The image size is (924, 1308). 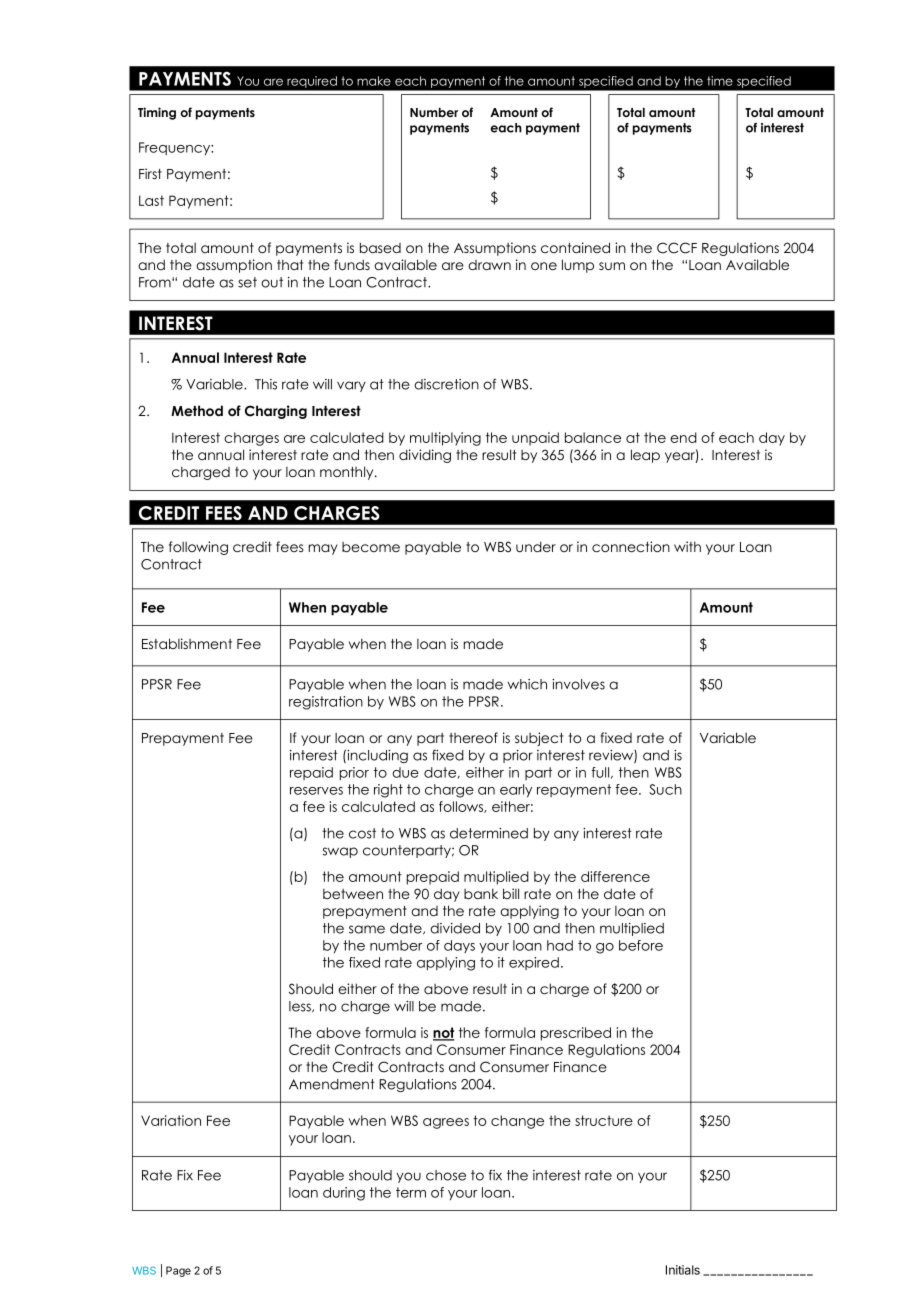 What do you see at coordinates (425, 456) in the screenshot?
I see `dividing` at bounding box center [425, 456].
